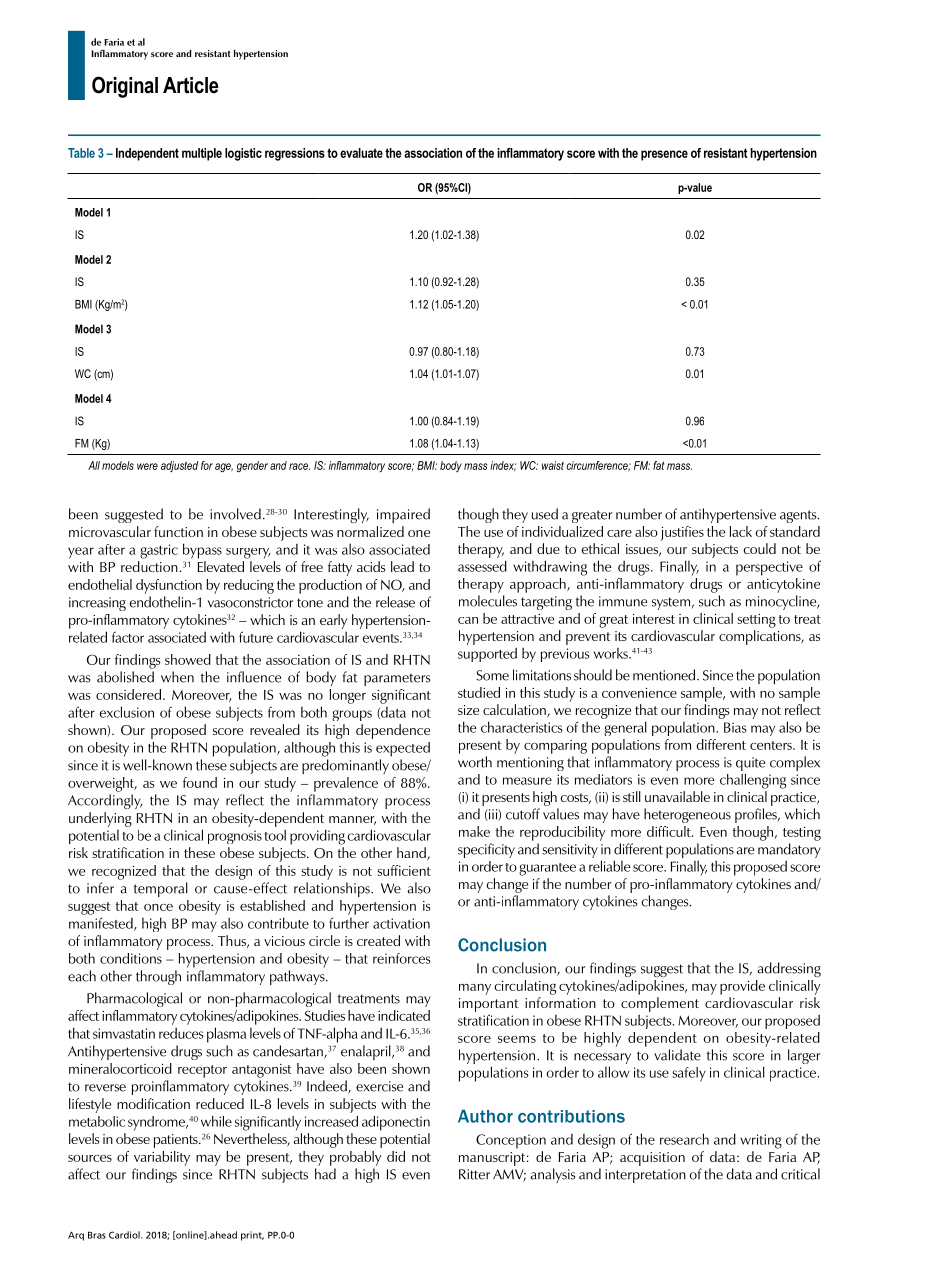 The width and height of the page is (952, 1270). What do you see at coordinates (742, 987) in the page?
I see `provide` at bounding box center [742, 987].
